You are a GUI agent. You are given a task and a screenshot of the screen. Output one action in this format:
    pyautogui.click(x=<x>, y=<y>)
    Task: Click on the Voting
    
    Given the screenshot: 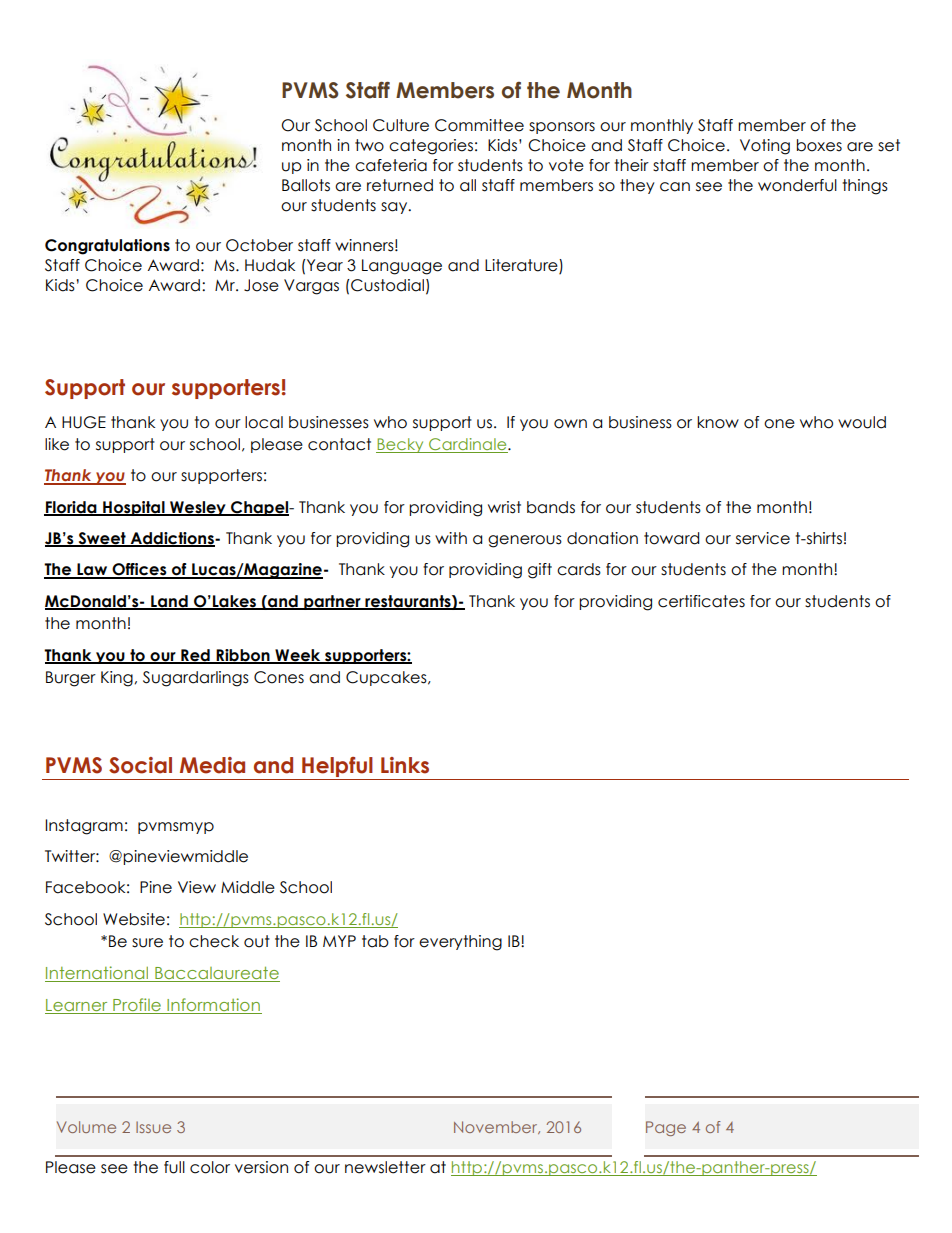 What is the action you would take?
    pyautogui.click(x=765, y=147)
